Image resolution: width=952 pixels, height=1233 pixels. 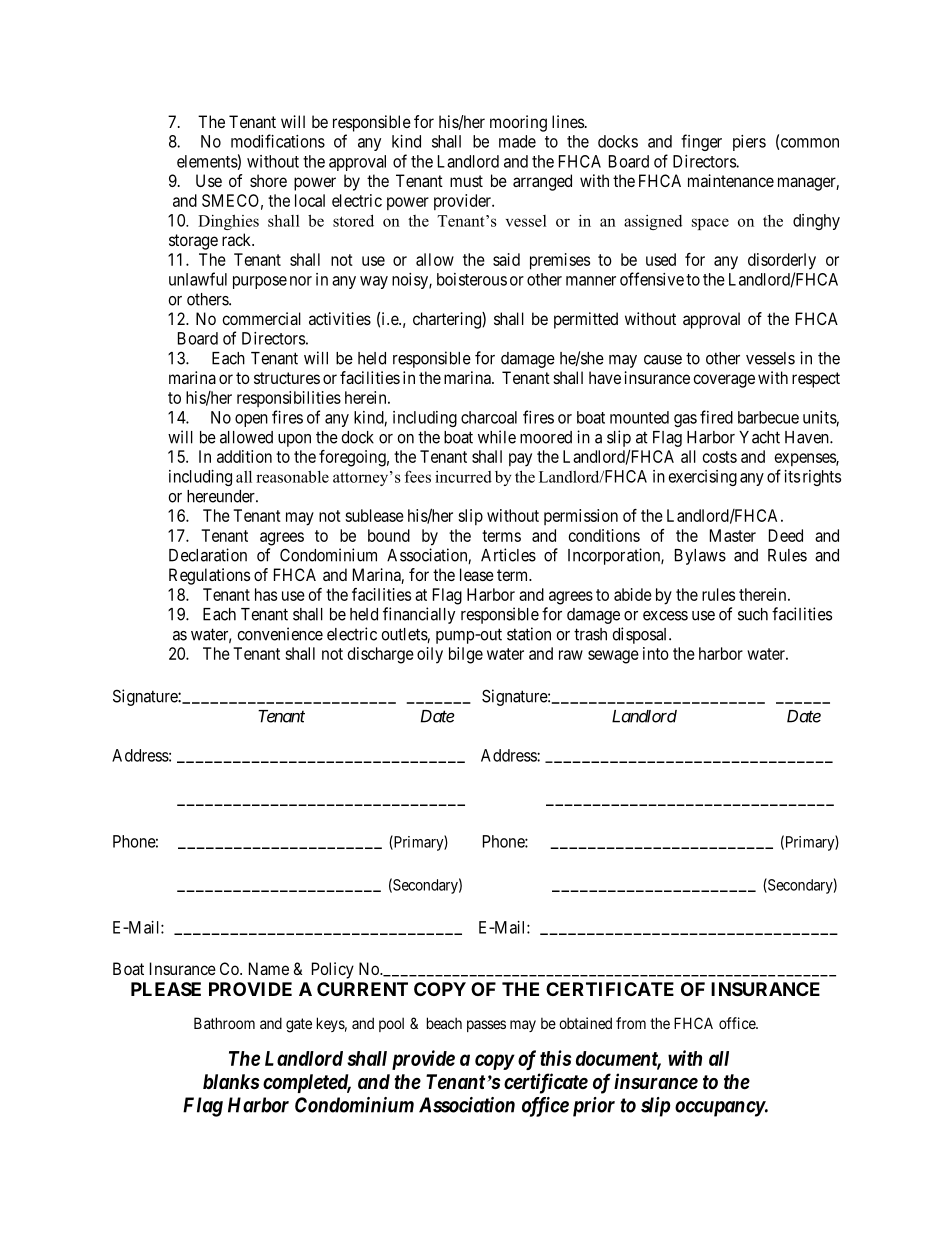 What do you see at coordinates (529, 634) in the page?
I see `station` at bounding box center [529, 634].
